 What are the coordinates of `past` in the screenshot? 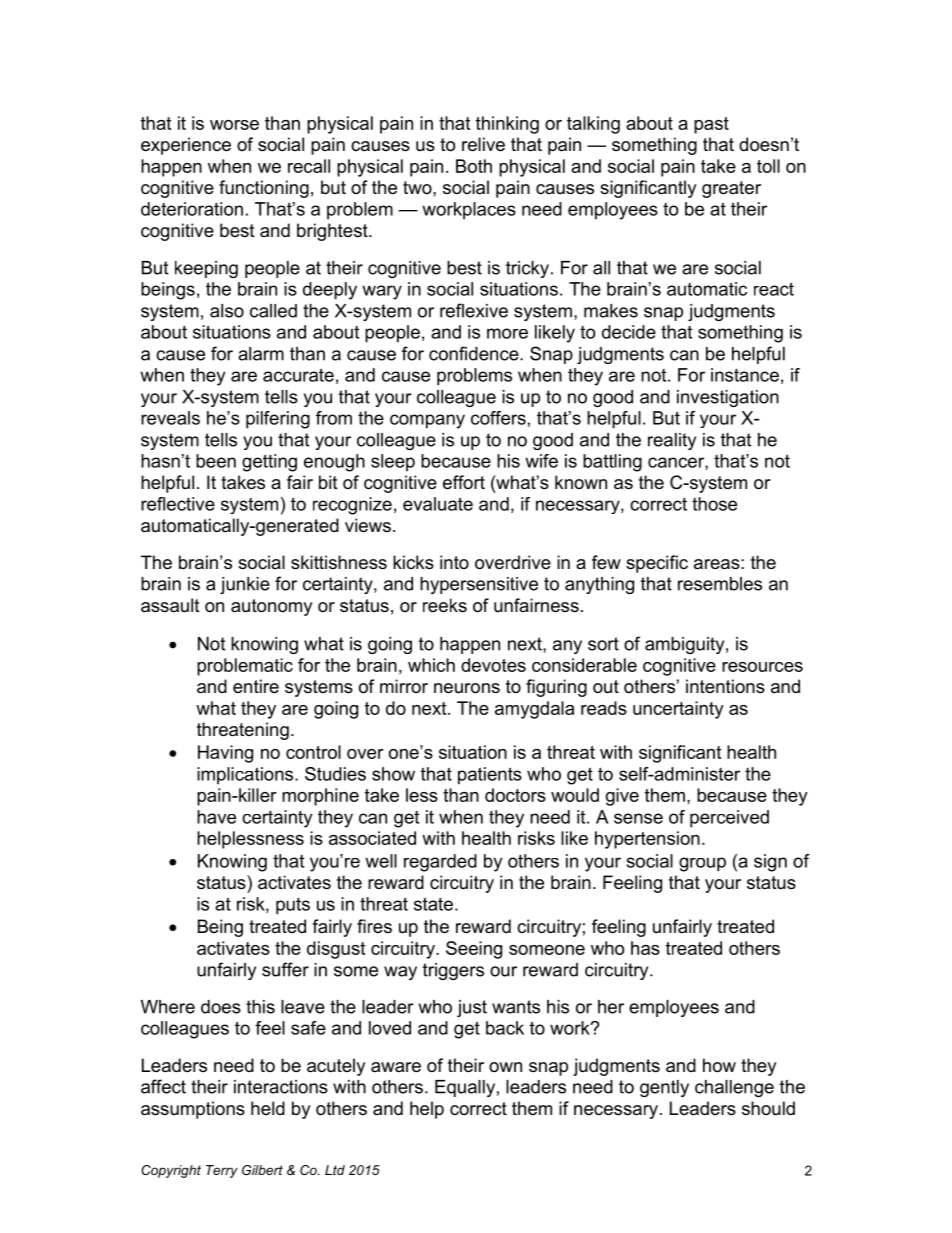 It's located at (711, 125).
